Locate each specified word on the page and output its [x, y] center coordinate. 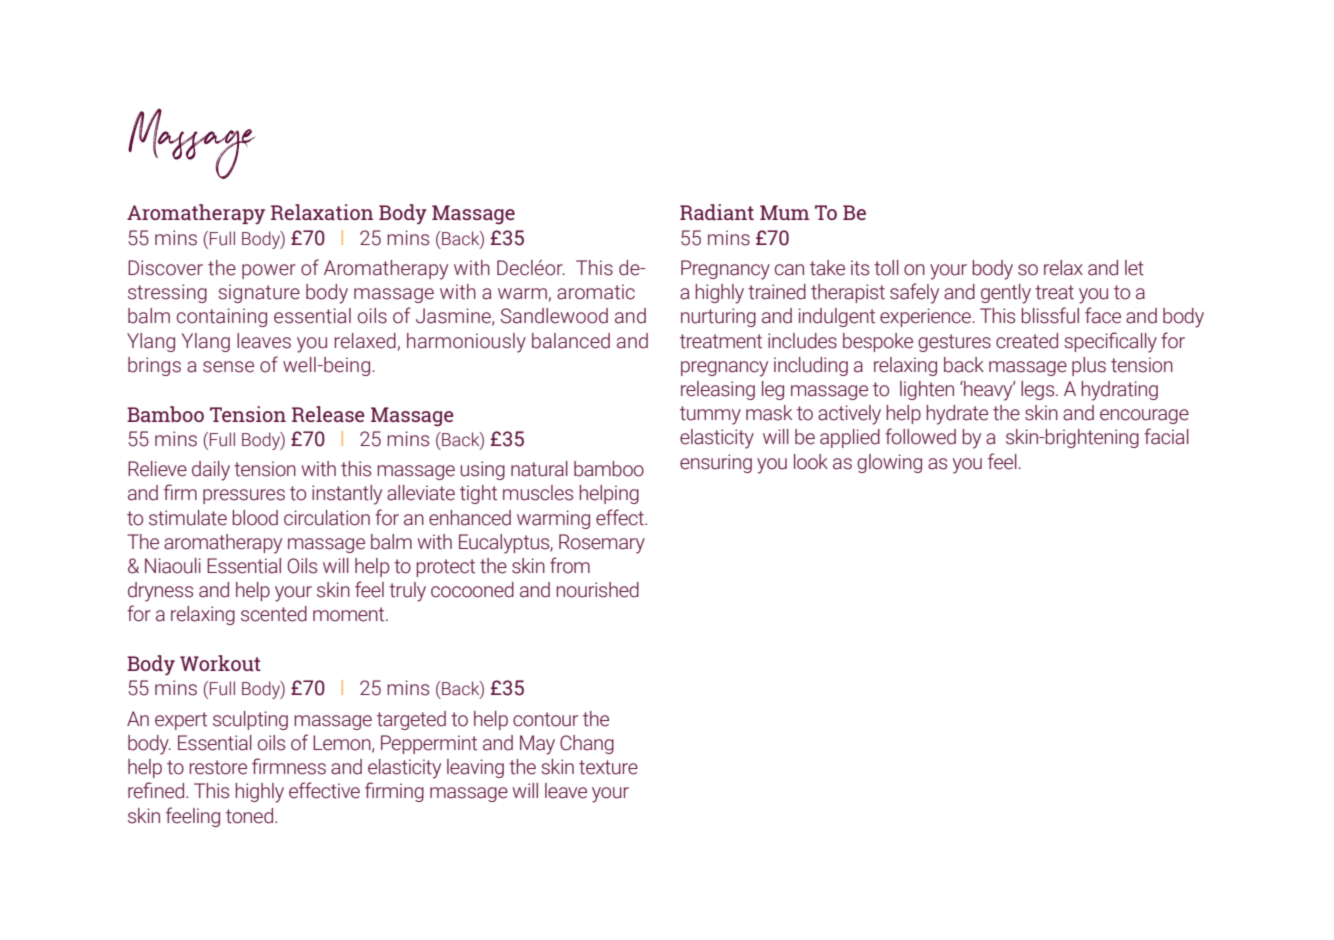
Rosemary [602, 544]
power [269, 271]
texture [608, 767]
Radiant [717, 212]
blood [255, 518]
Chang [587, 744]
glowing [889, 463]
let [1134, 268]
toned [249, 816]
